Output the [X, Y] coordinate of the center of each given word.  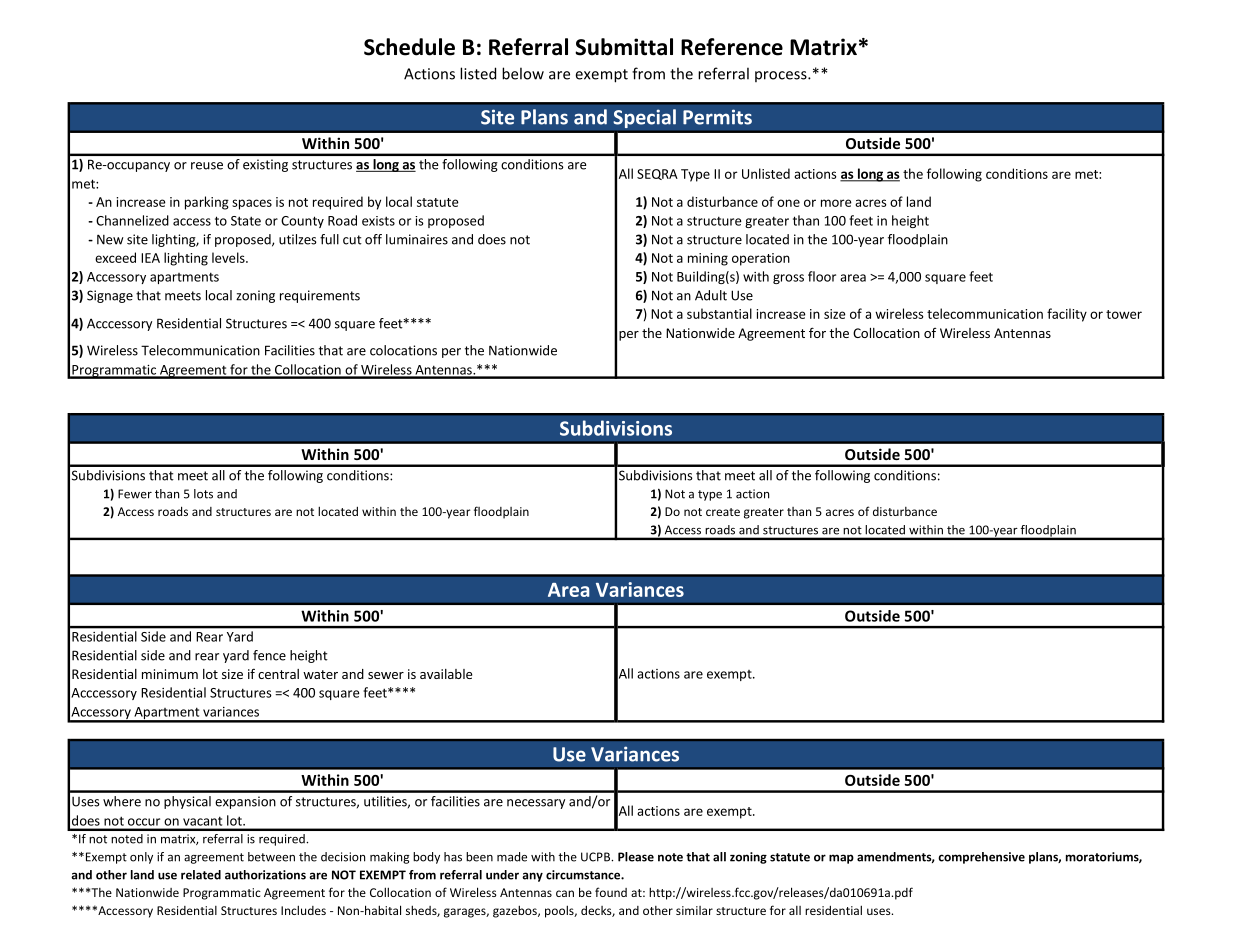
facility [1067, 315]
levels [229, 257]
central [278, 674]
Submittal [624, 47]
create [723, 512]
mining [708, 259]
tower [1124, 314]
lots [203, 494]
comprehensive [981, 858]
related [201, 875]
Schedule [409, 47]
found [611, 892]
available [446, 674]
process [782, 76]
